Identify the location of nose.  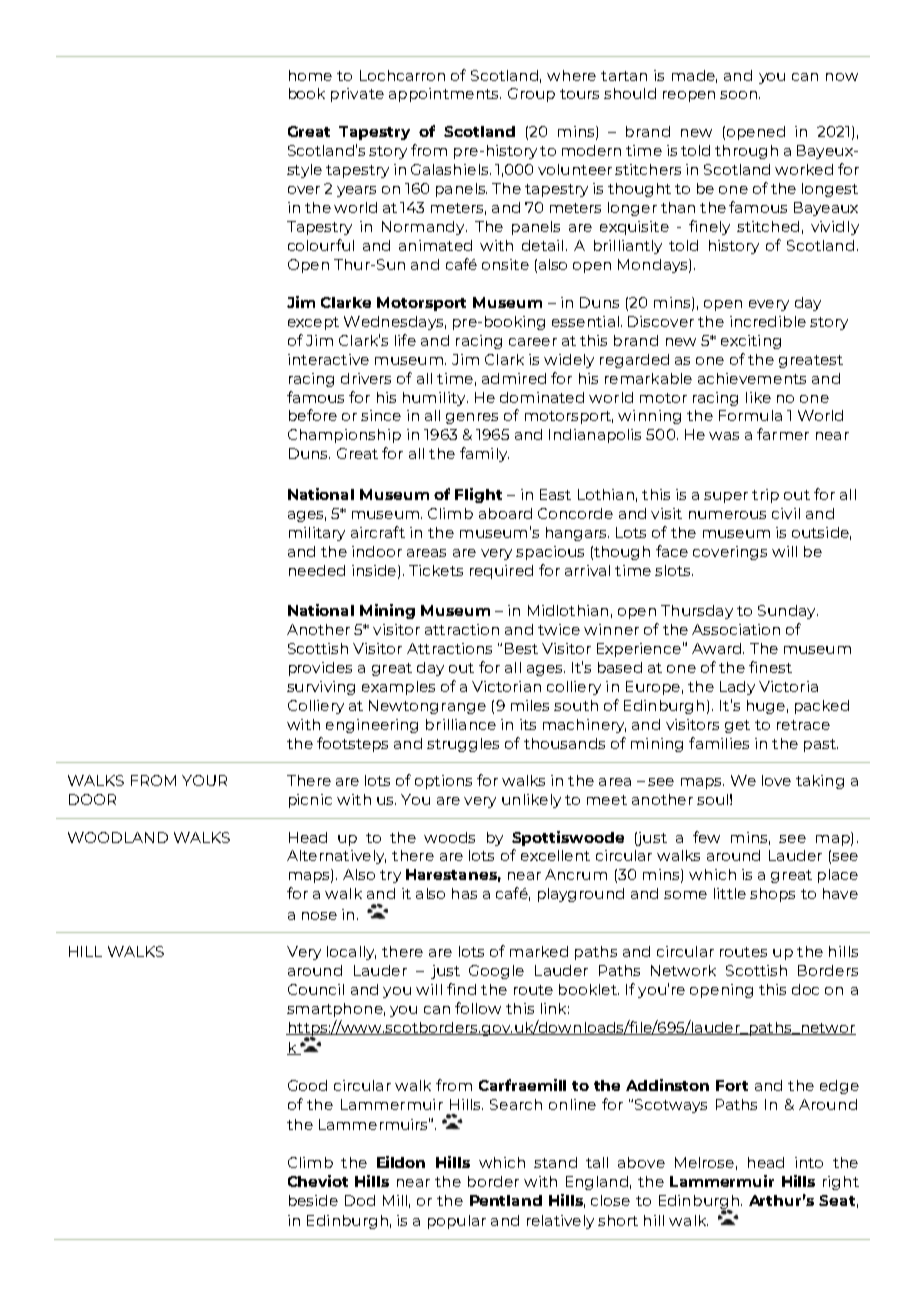
(319, 916).
